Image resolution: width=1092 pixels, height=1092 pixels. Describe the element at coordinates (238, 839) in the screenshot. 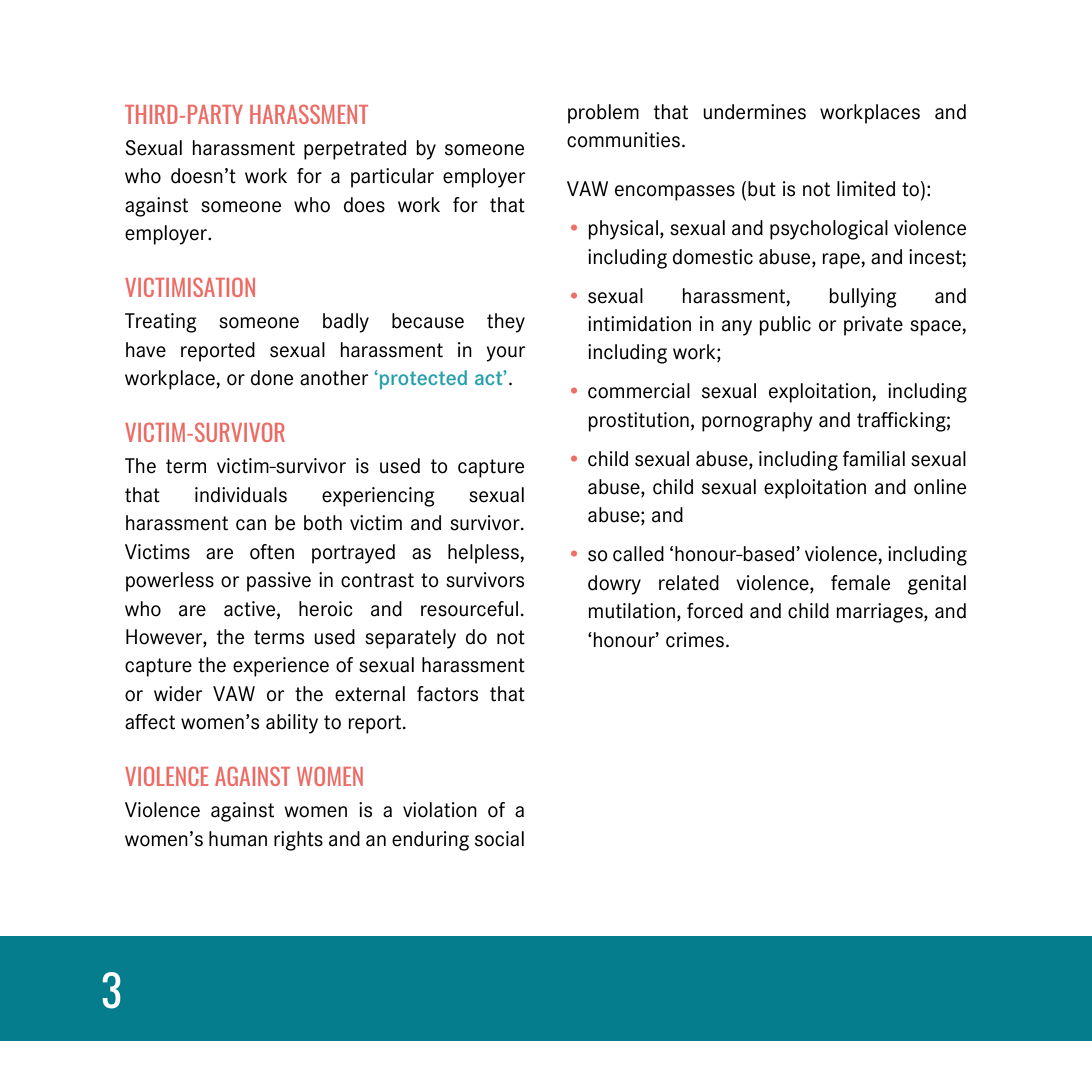

I see `human` at that location.
